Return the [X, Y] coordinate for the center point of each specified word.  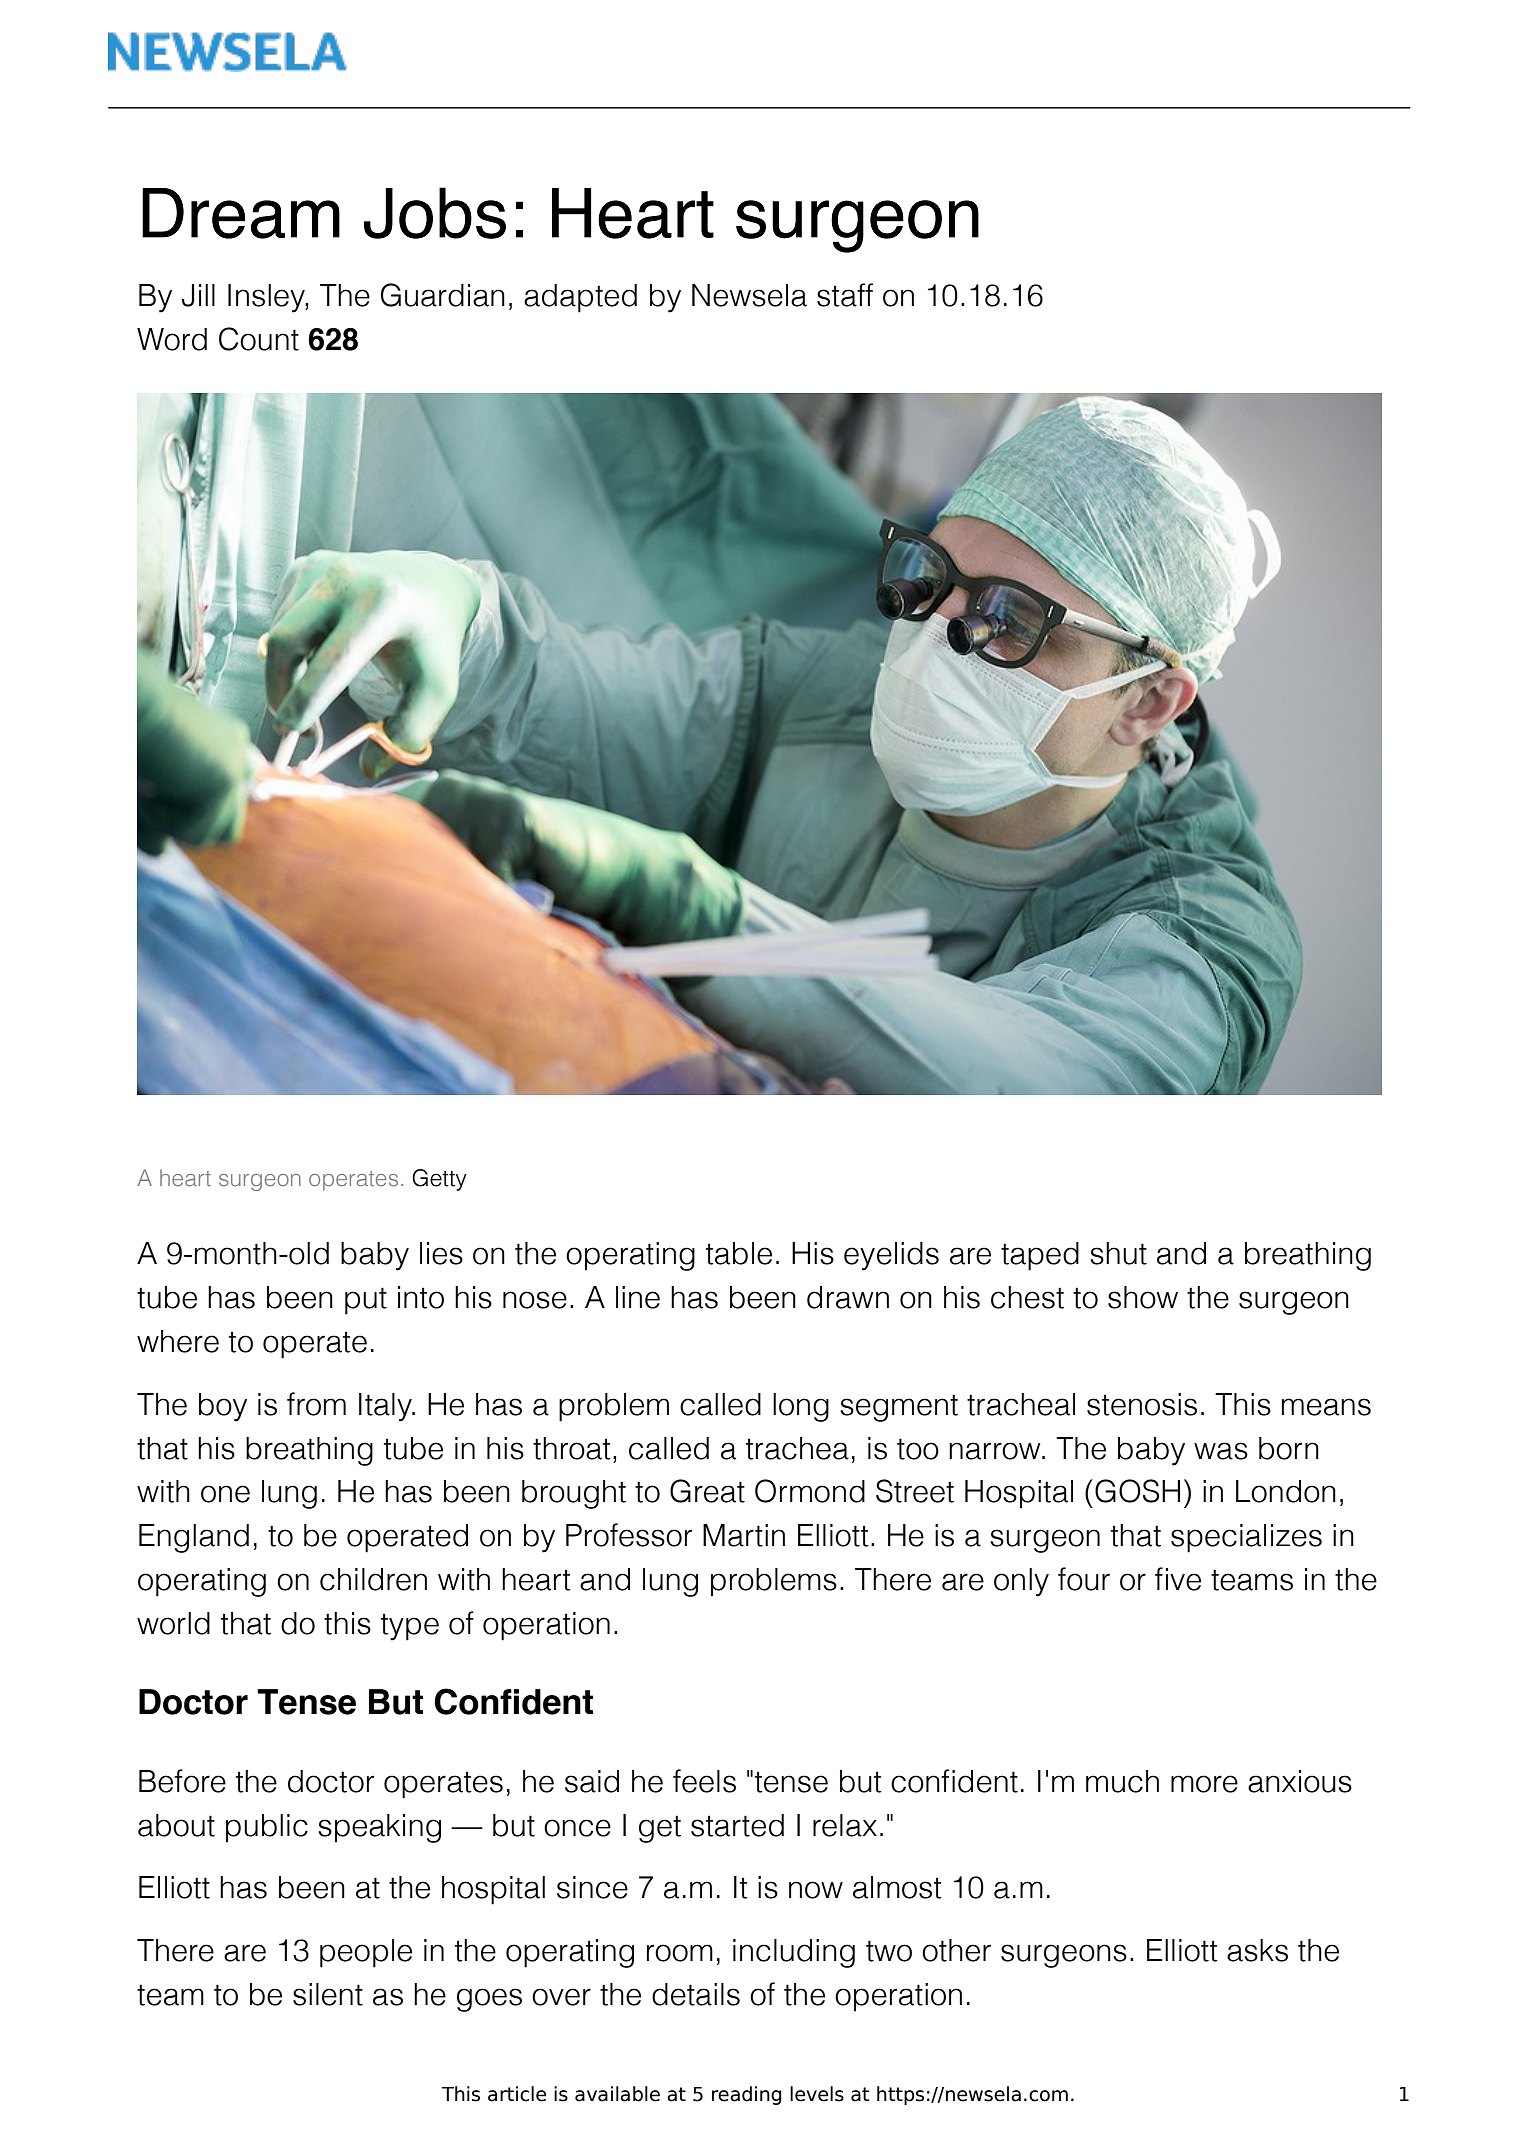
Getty [439, 1180]
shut [1118, 1253]
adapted [580, 298]
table [739, 1253]
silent [328, 1994]
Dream [241, 213]
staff [845, 295]
